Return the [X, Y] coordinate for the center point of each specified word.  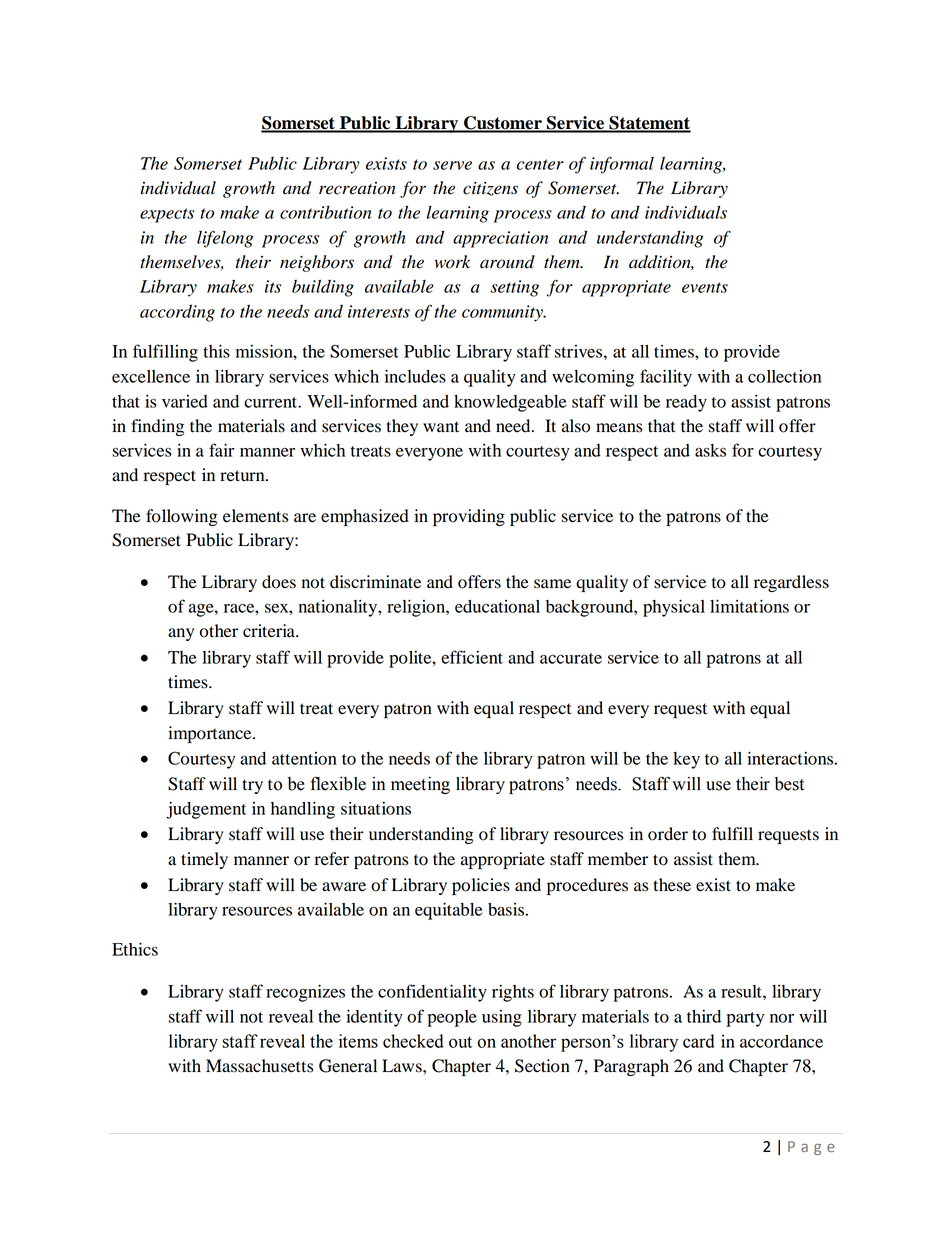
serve [452, 165]
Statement [649, 124]
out [460, 1042]
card [698, 1041]
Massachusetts [259, 1066]
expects [167, 215]
